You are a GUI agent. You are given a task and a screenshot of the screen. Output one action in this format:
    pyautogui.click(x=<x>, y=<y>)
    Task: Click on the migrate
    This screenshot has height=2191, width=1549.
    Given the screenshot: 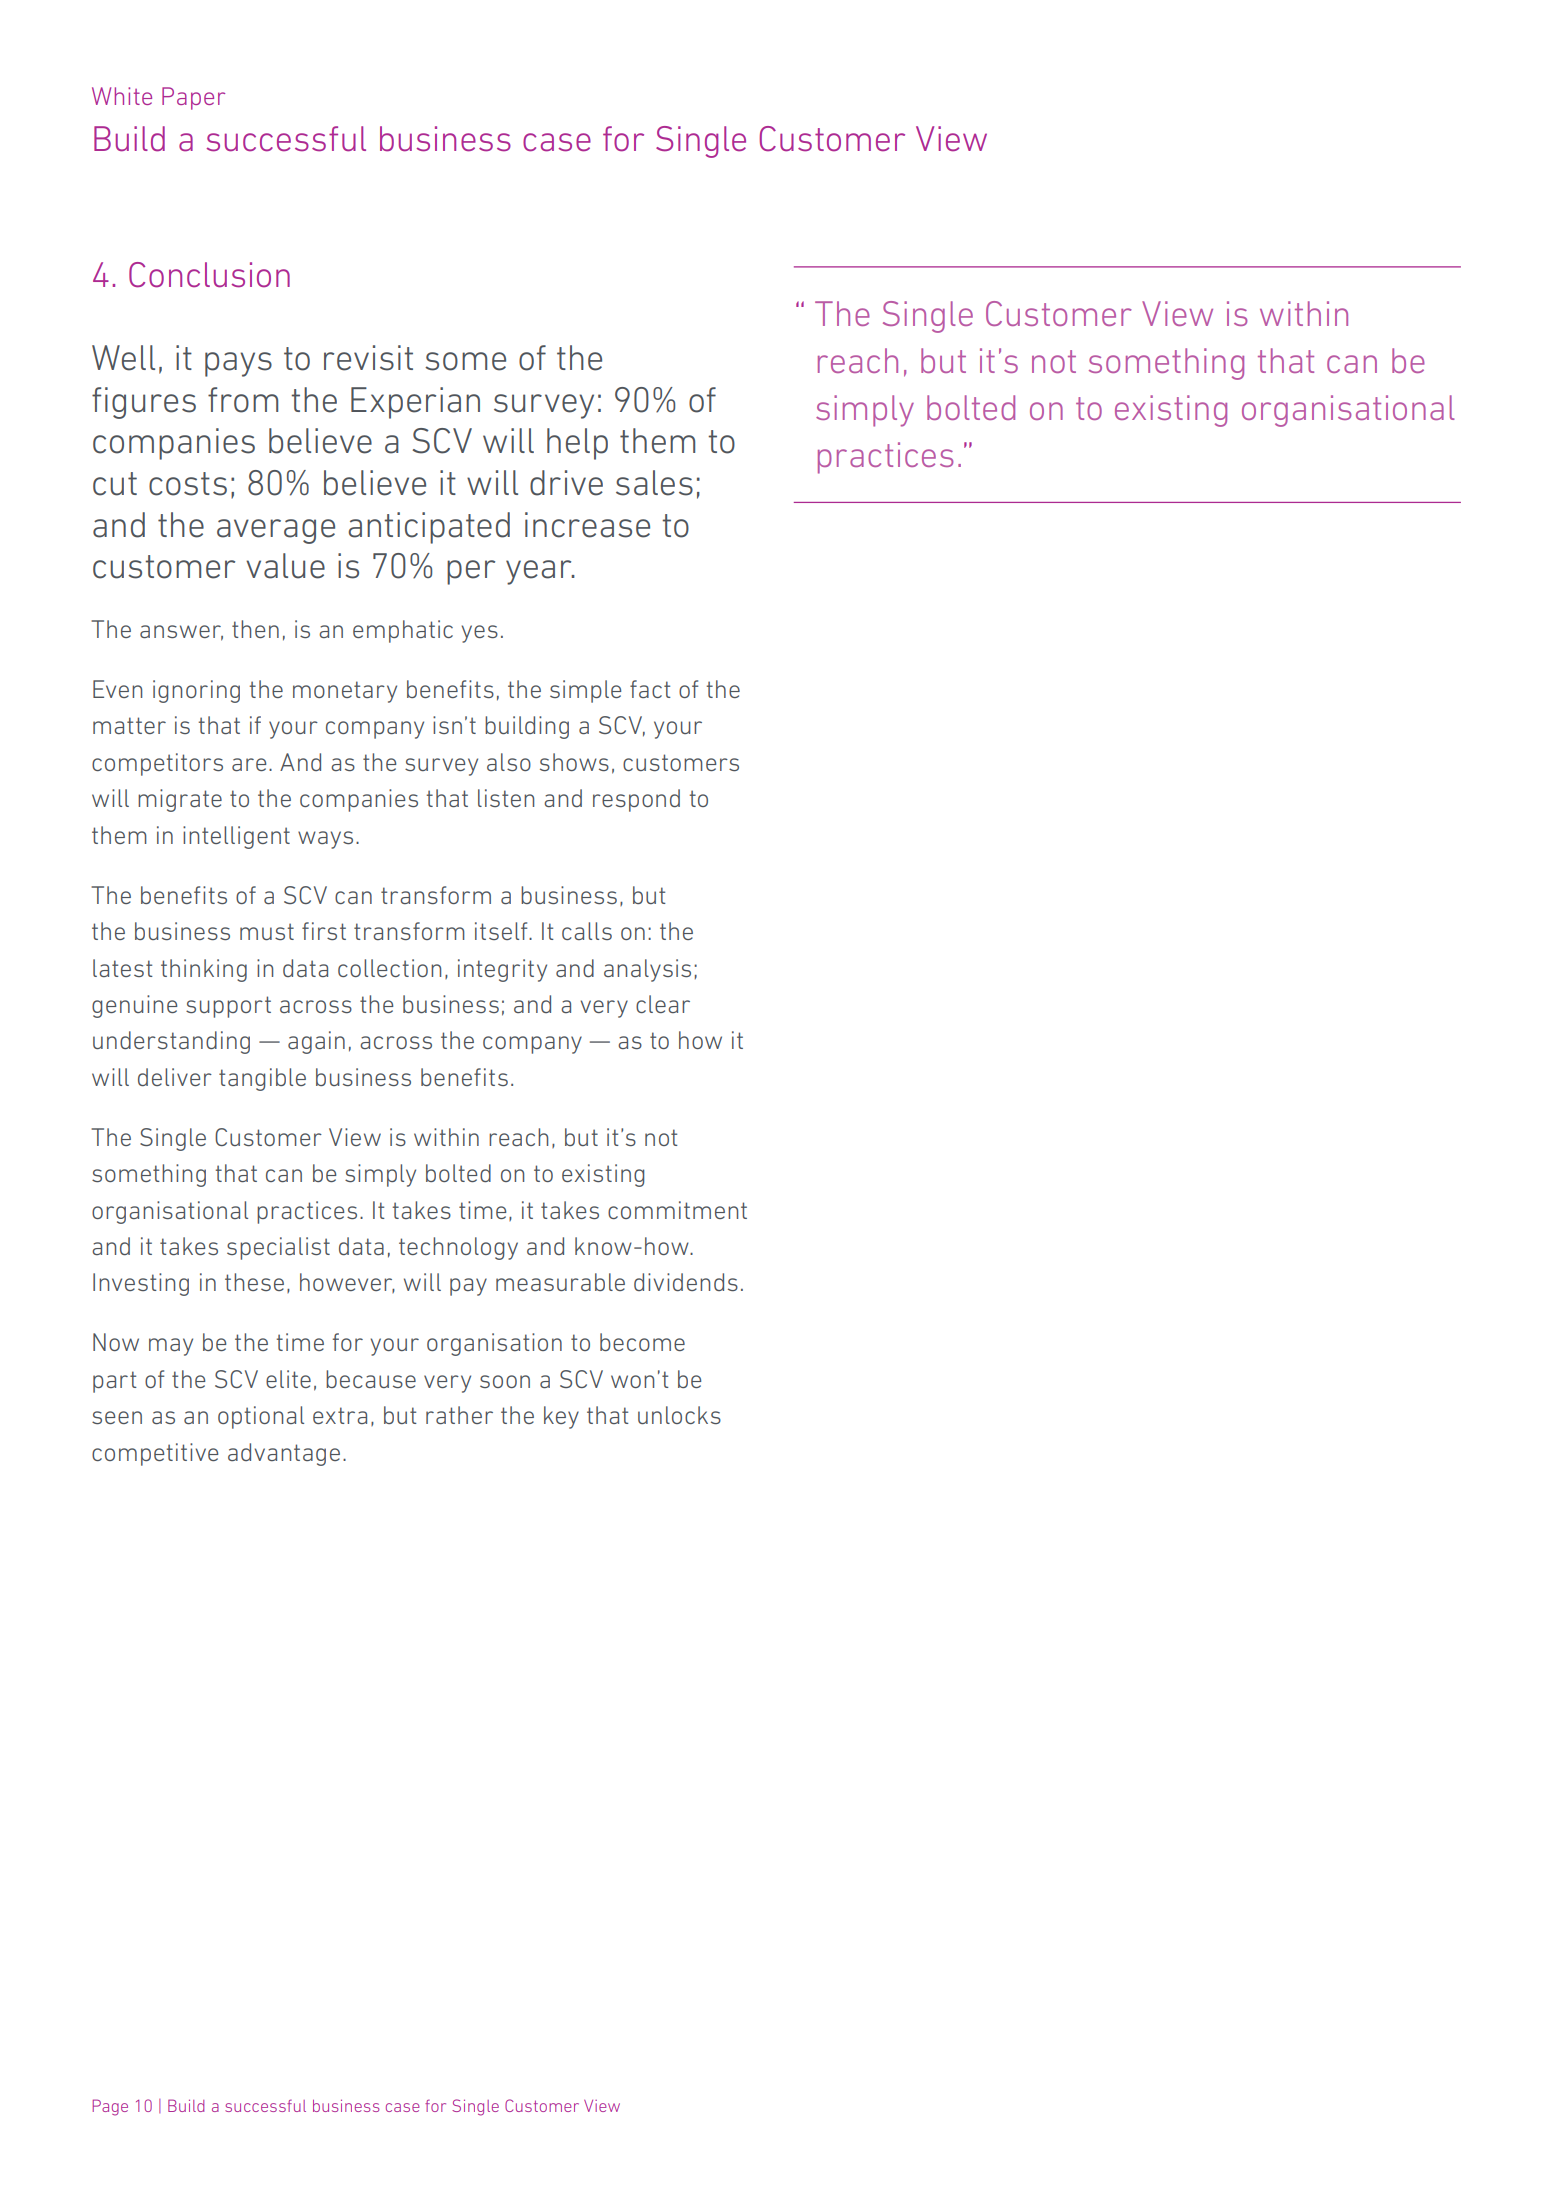 What is the action you would take?
    pyautogui.click(x=180, y=800)
